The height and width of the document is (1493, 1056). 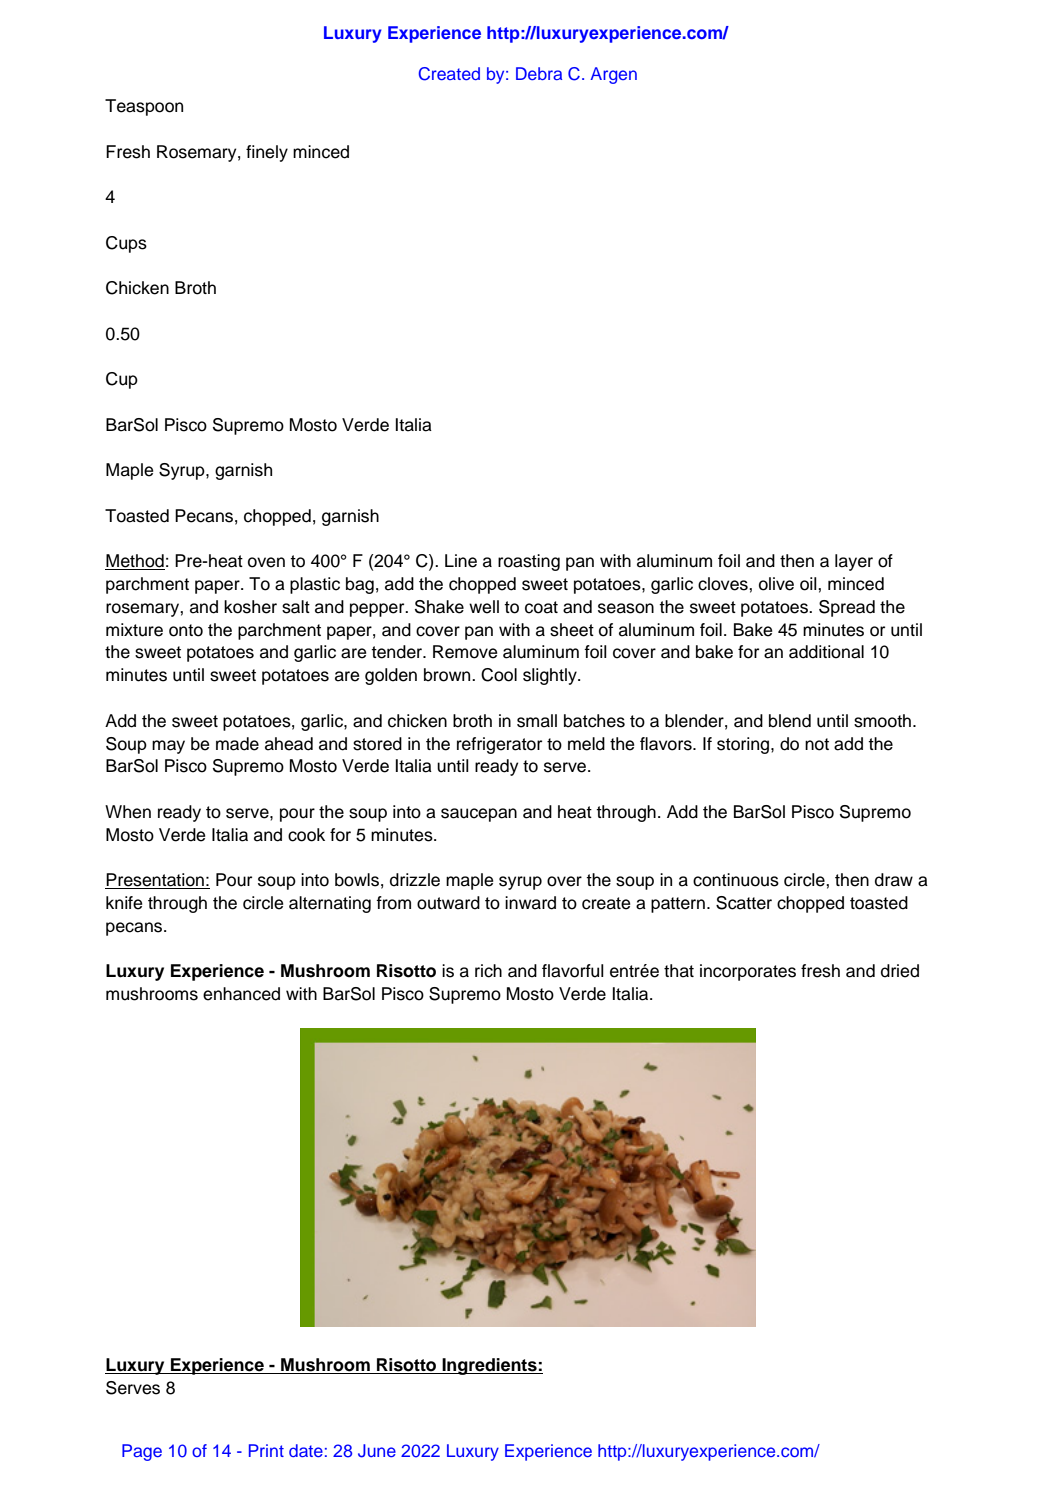 What do you see at coordinates (539, 73) in the document?
I see `Debra` at bounding box center [539, 73].
